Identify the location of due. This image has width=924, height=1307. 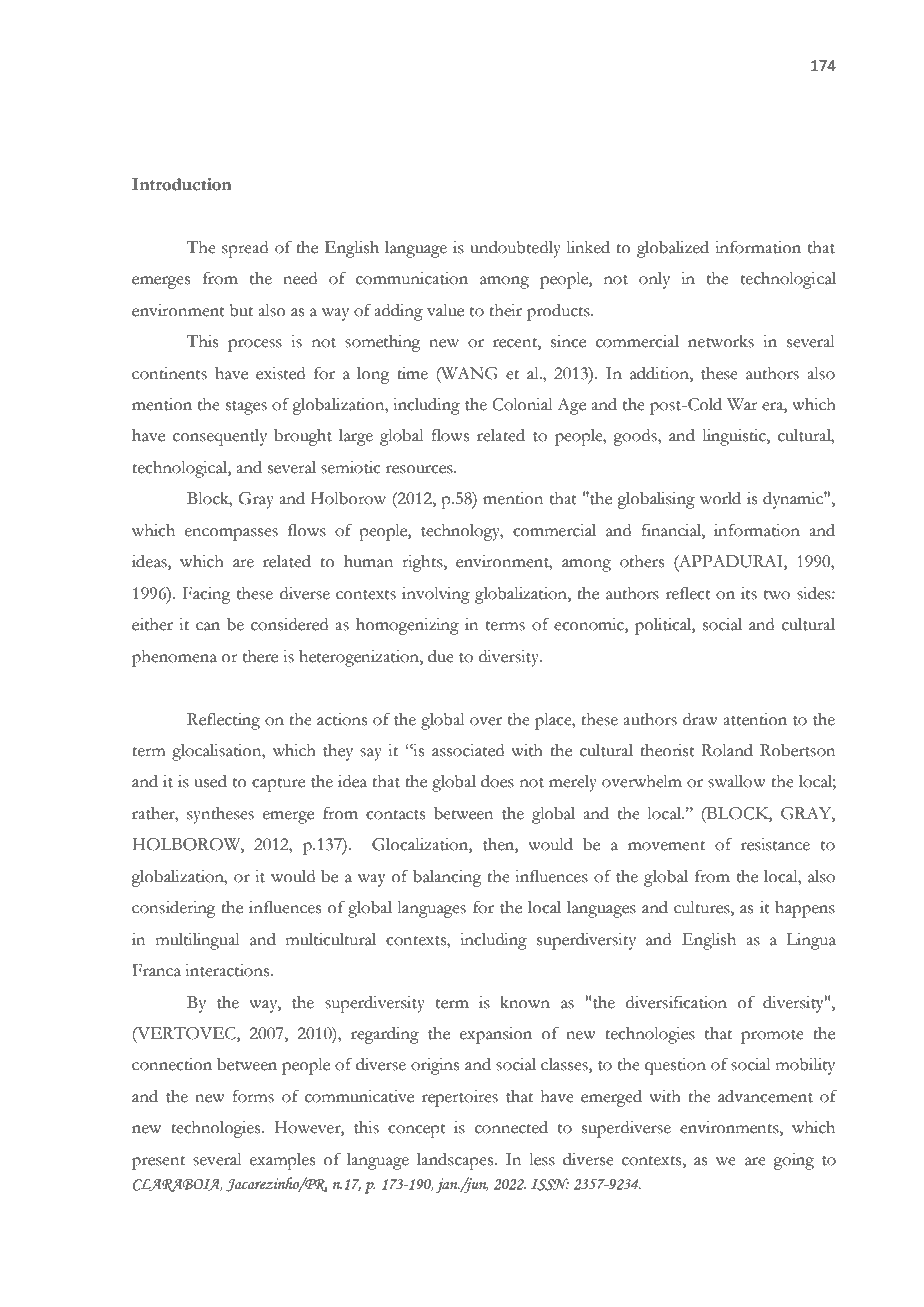
(441, 656).
